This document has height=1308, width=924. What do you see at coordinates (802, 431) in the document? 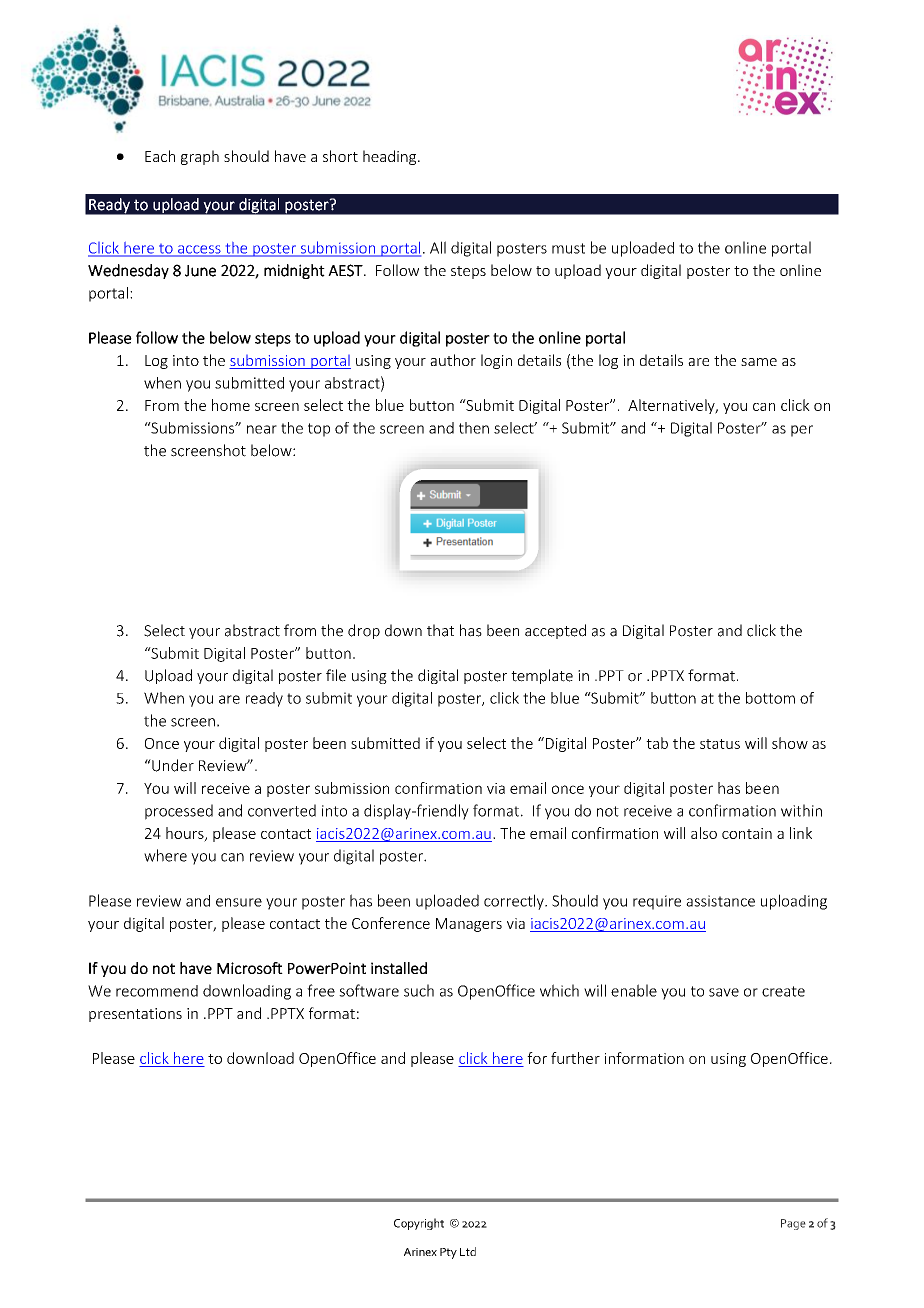
I see `per` at bounding box center [802, 431].
